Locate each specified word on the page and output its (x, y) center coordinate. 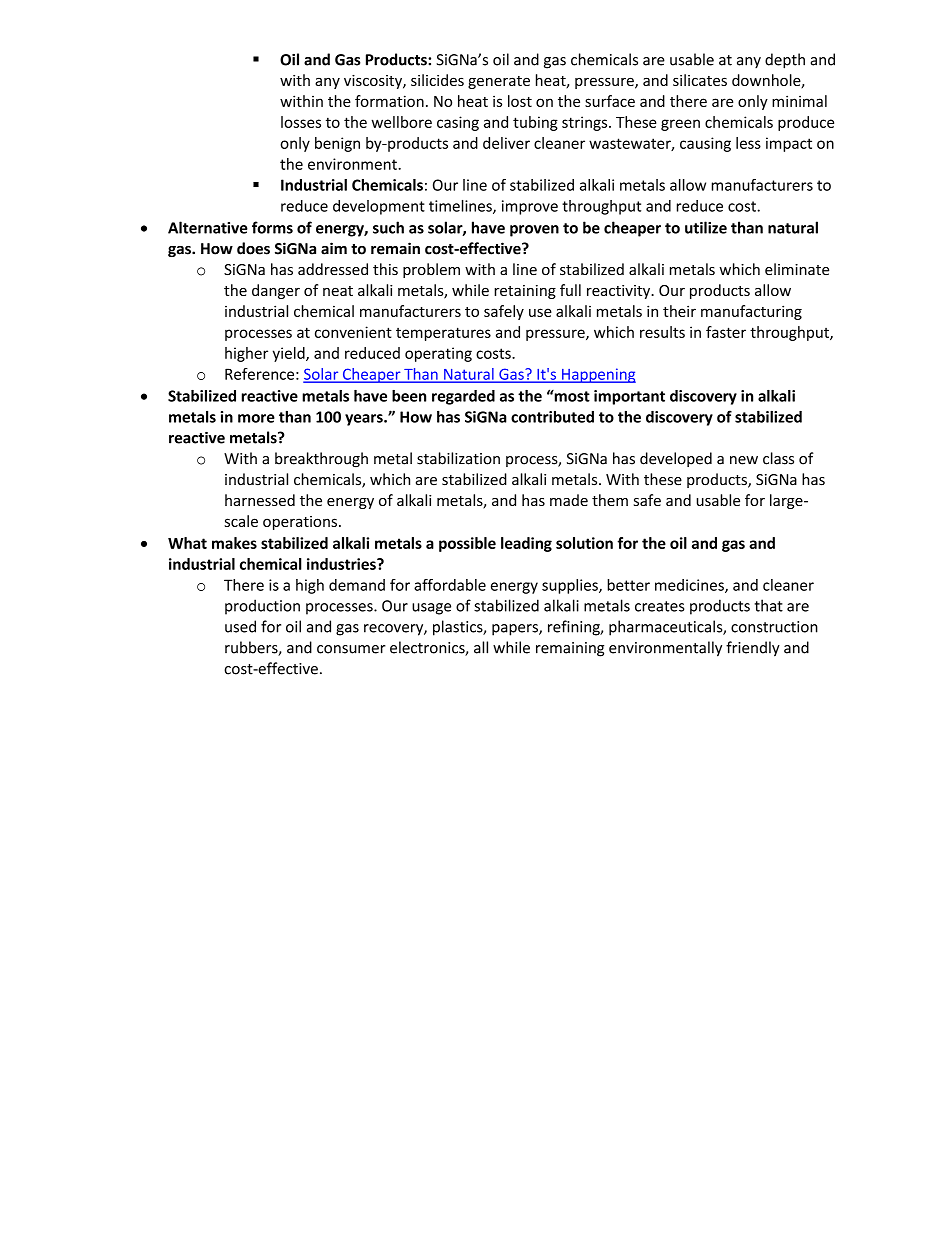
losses (301, 122)
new (744, 460)
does (253, 248)
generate (499, 82)
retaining (525, 292)
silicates (700, 80)
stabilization (458, 458)
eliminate (797, 269)
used (240, 626)
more (256, 418)
